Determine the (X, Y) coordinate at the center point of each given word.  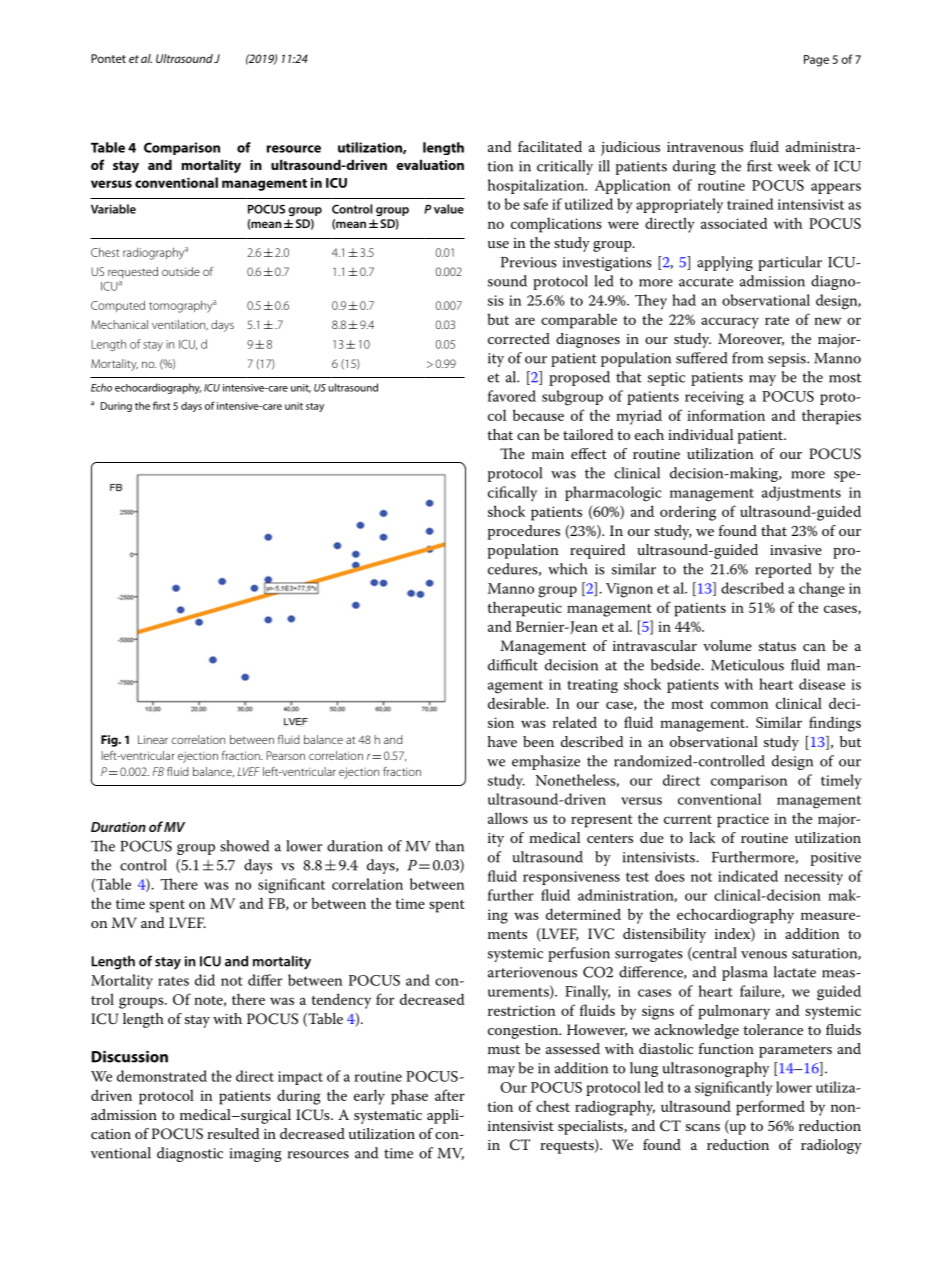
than (449, 846)
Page (816, 61)
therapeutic (525, 609)
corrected (519, 338)
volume (727, 645)
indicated (748, 876)
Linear (153, 739)
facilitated (550, 146)
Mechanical (119, 324)
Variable (113, 209)
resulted (233, 1133)
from (747, 358)
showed (244, 846)
